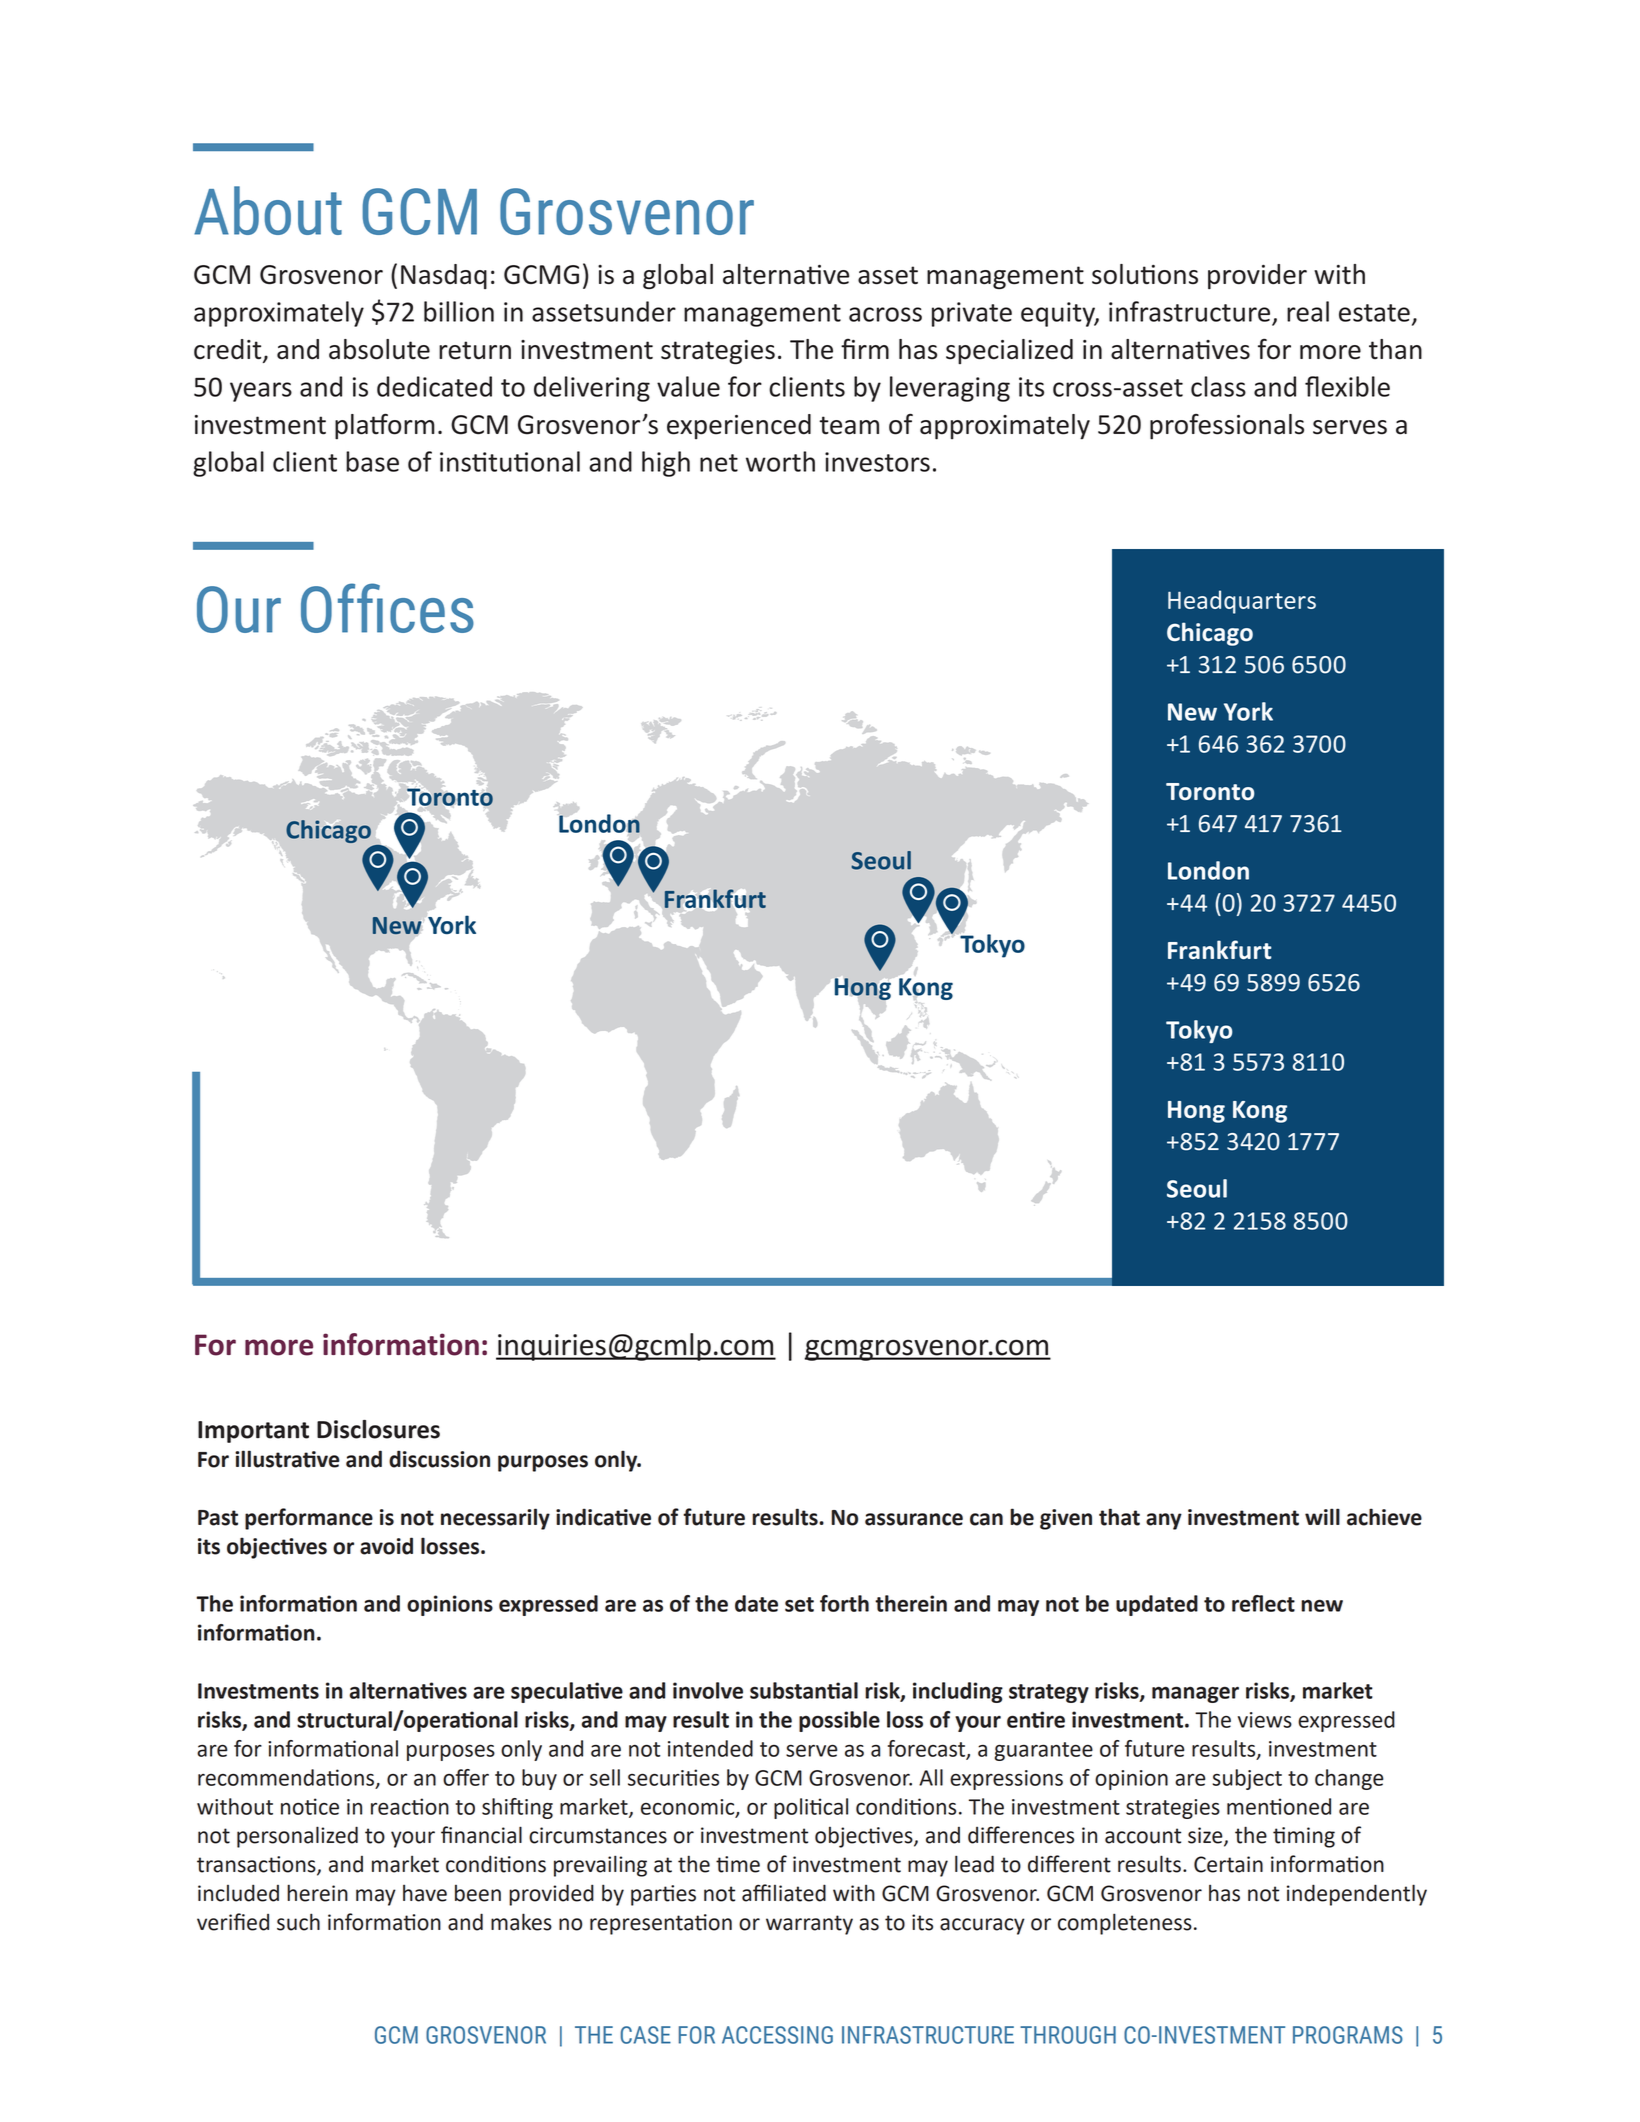 The width and height of the screenshot is (1640, 2122). I want to click on Disclosures, so click(378, 1429).
